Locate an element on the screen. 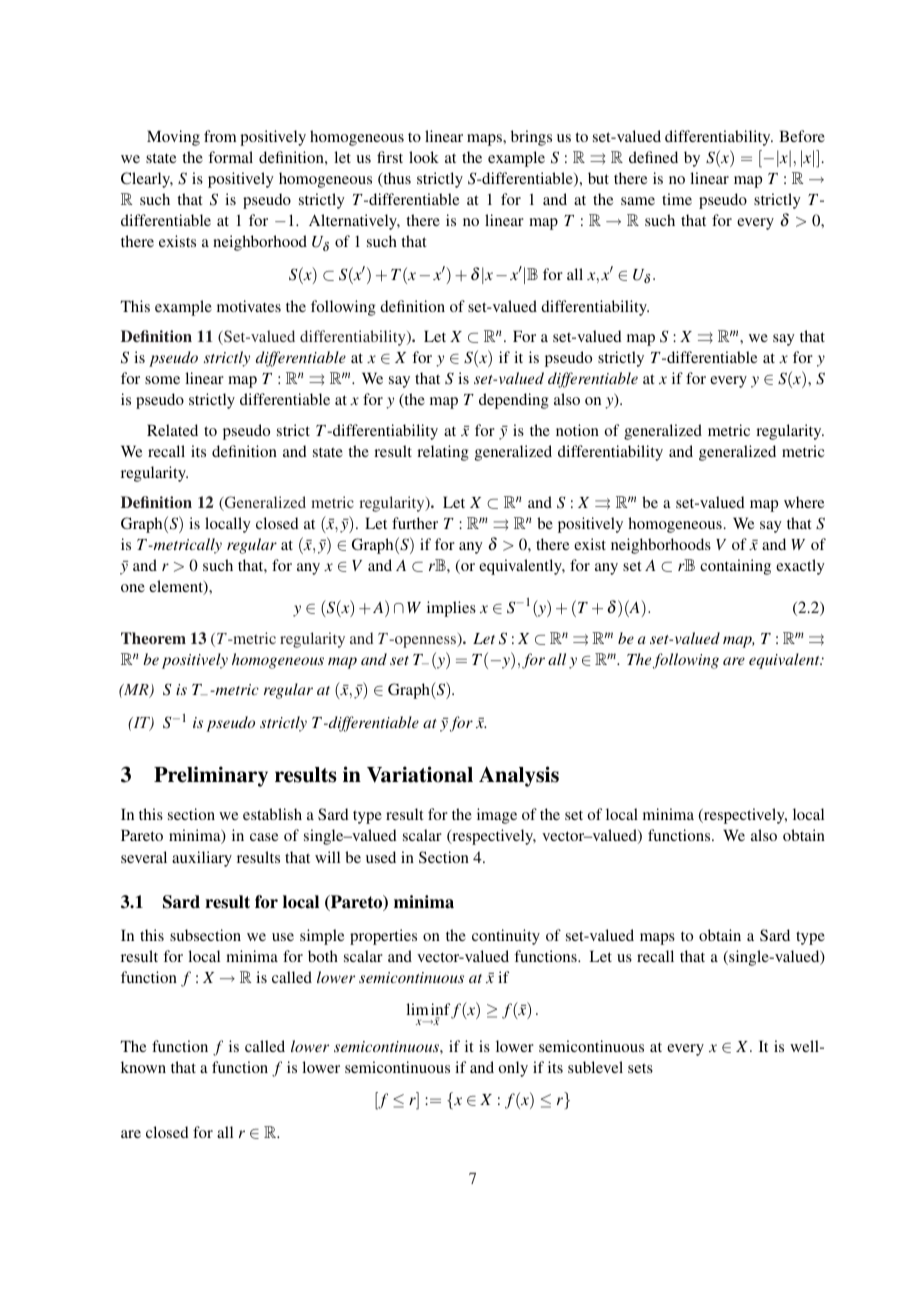 This screenshot has height=1308, width=924. implies is located at coordinates (451, 609).
